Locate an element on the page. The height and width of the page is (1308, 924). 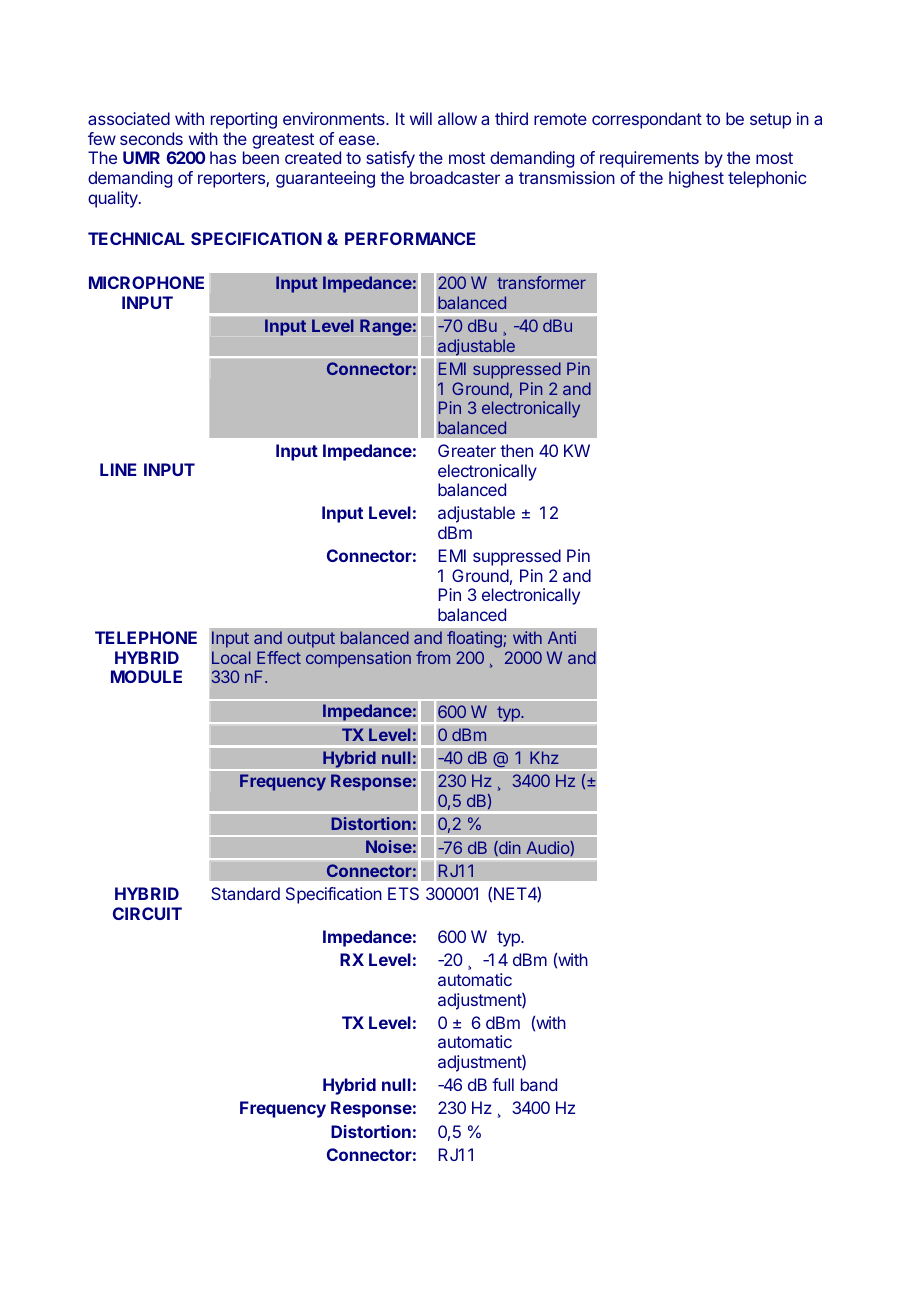
Anti is located at coordinates (562, 637).
